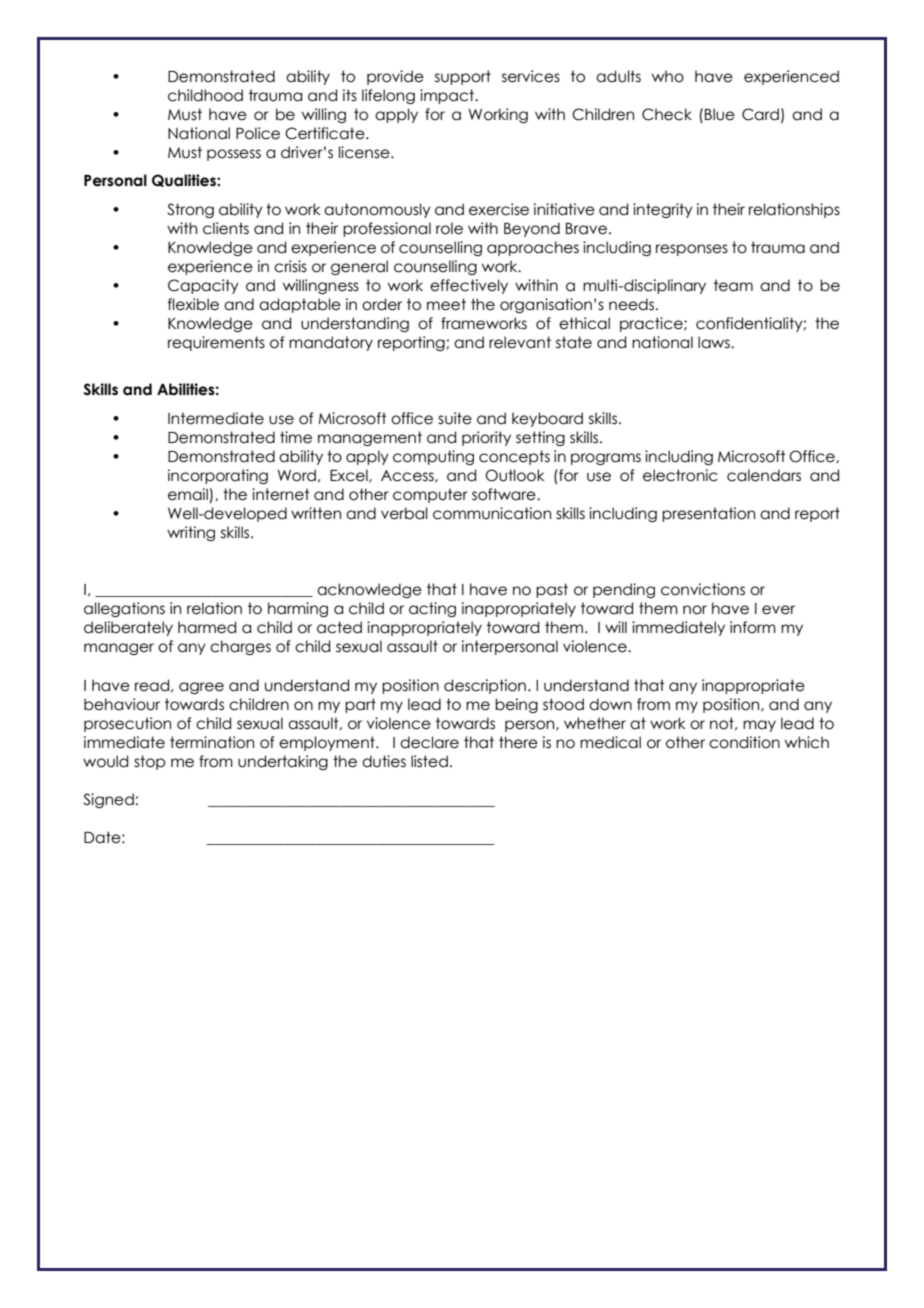 This screenshot has height=1308, width=924. What do you see at coordinates (191, 533) in the screenshot?
I see `writing` at bounding box center [191, 533].
